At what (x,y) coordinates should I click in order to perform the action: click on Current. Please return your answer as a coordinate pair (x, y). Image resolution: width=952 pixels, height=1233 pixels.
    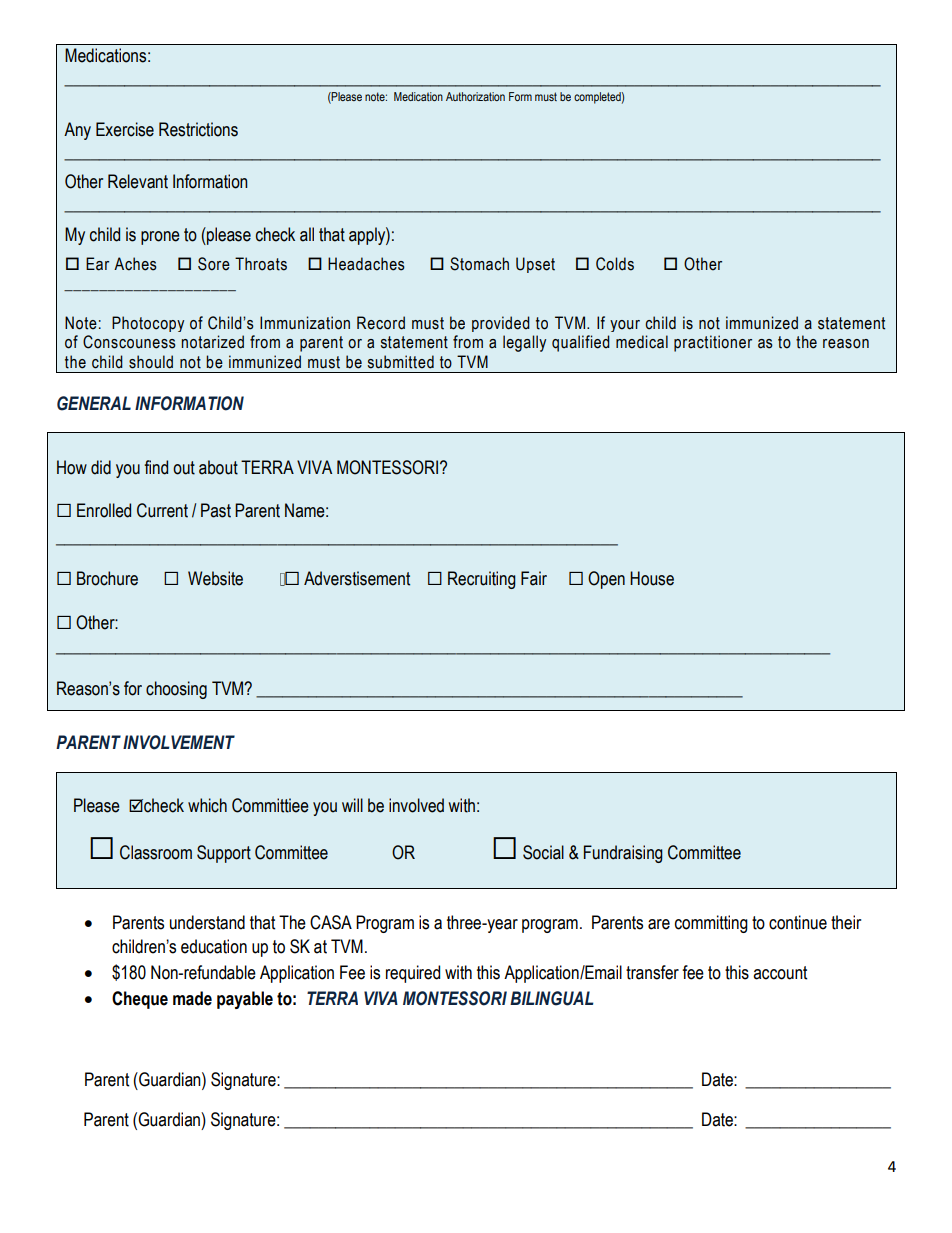
    Looking at the image, I should click on (162, 510).
